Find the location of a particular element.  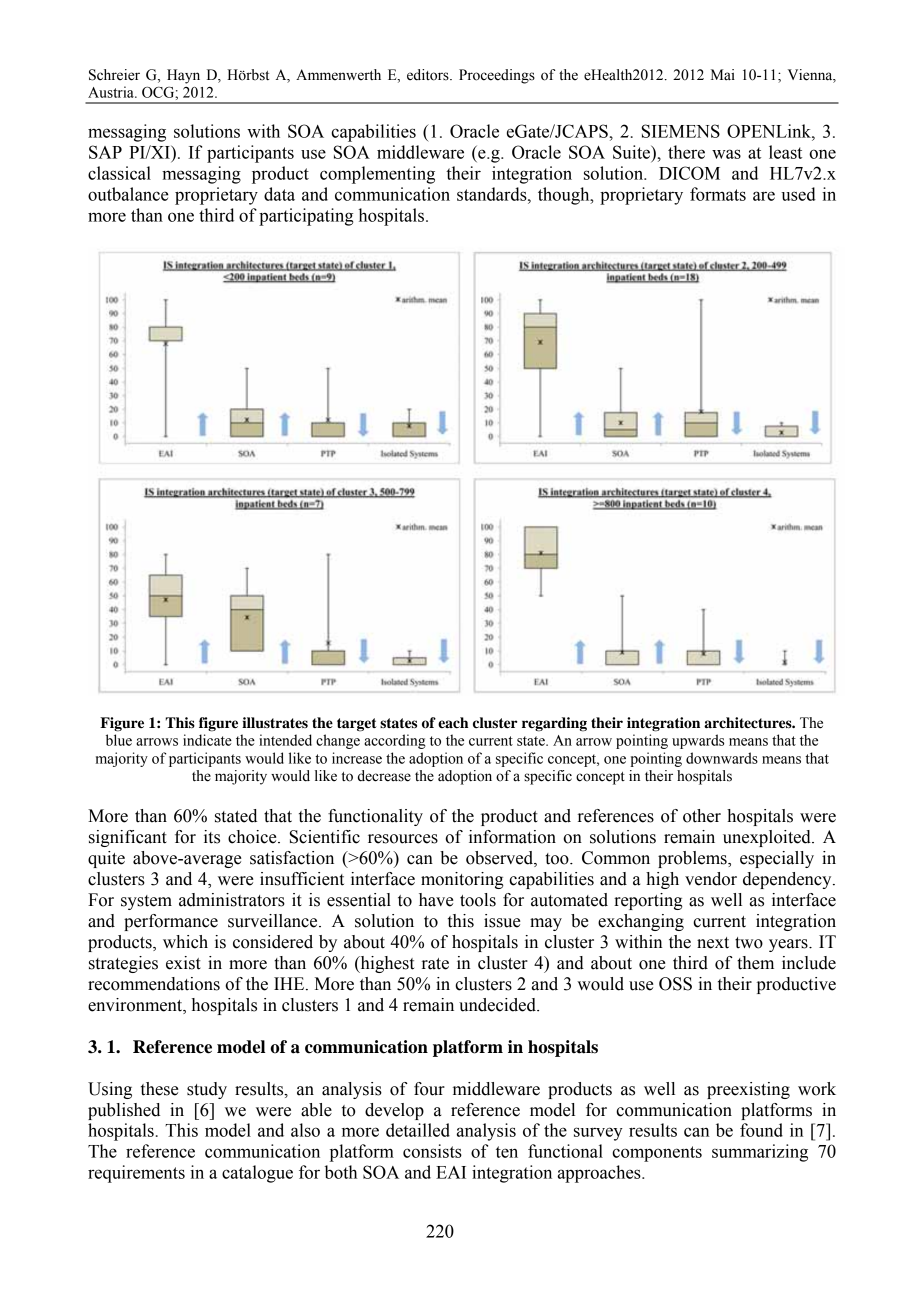

indicate is located at coordinates (207, 740).
